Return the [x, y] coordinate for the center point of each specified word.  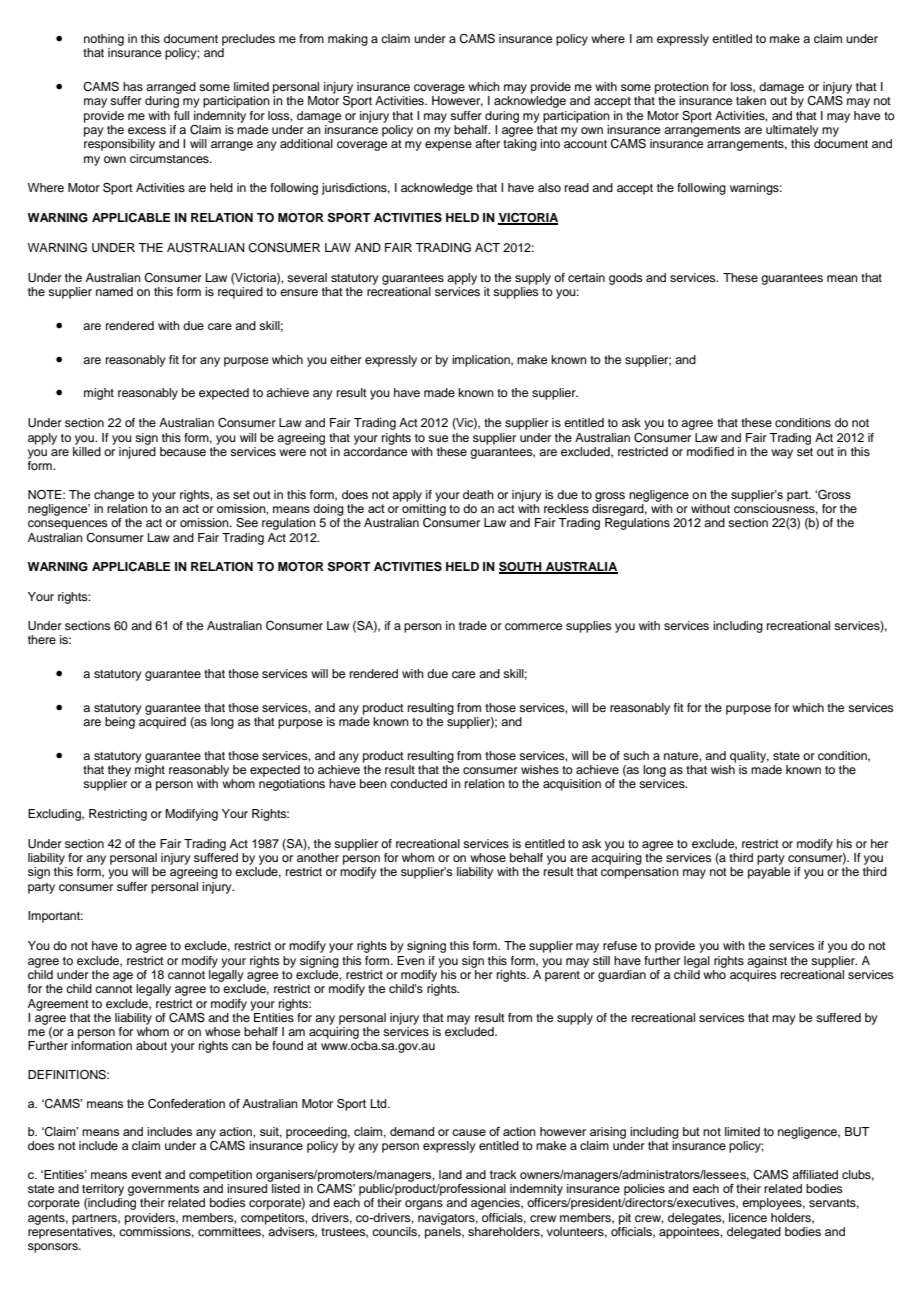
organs [424, 1205]
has [133, 86]
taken [751, 100]
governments [163, 1190]
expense [448, 146]
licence [748, 1217]
